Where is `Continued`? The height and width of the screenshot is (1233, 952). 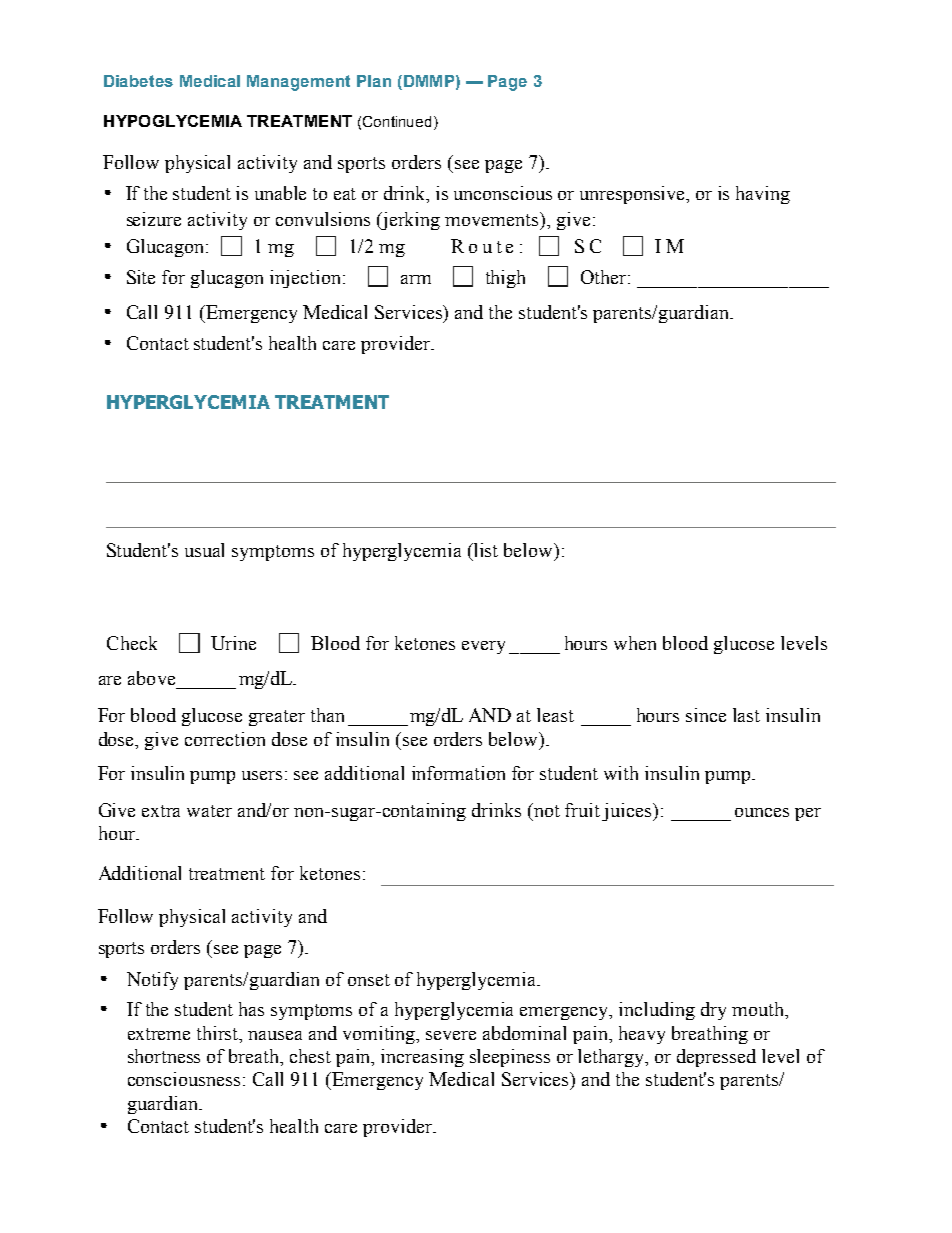 Continued is located at coordinates (397, 121).
